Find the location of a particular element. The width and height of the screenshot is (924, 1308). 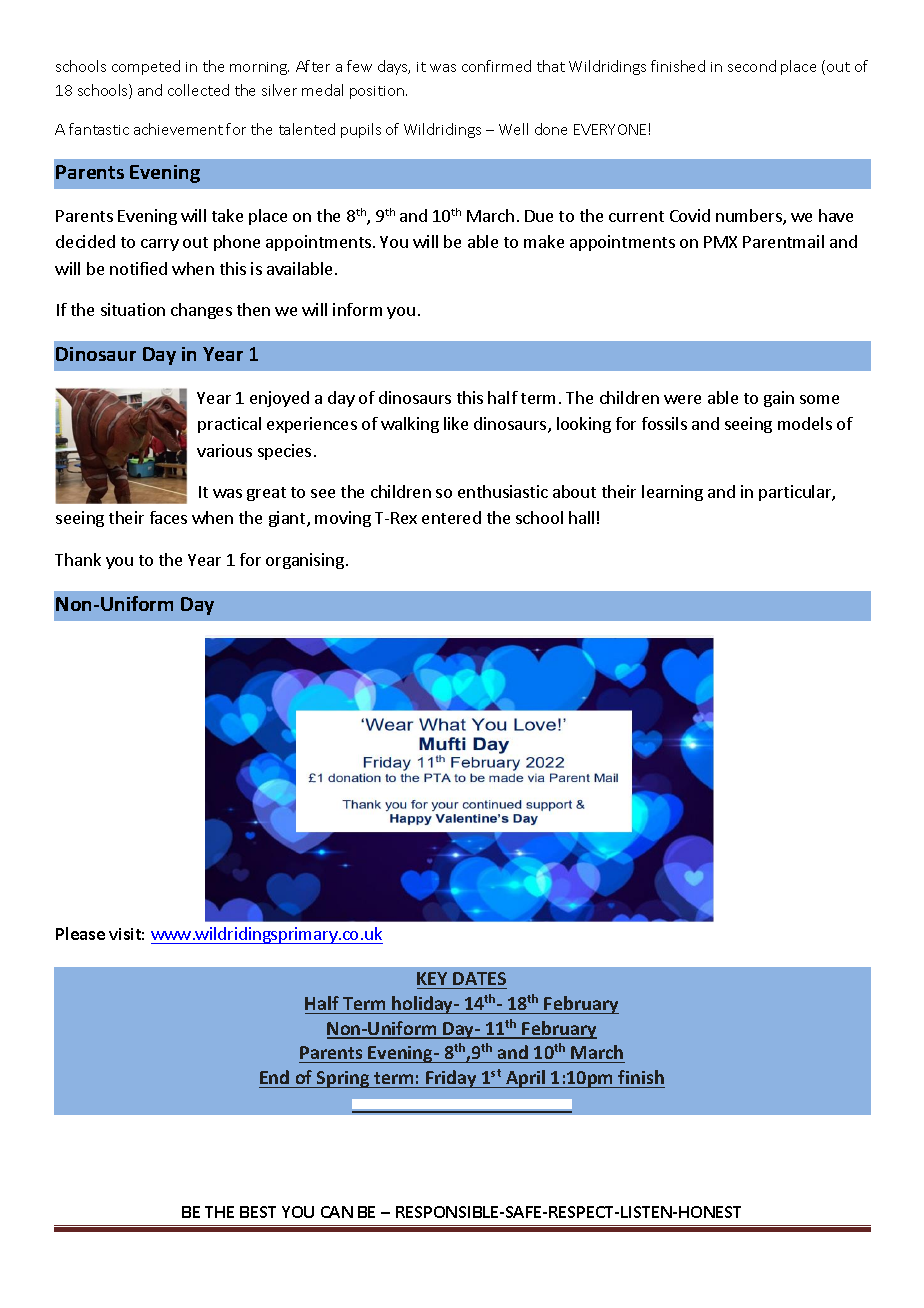

confirmed is located at coordinates (496, 66).
